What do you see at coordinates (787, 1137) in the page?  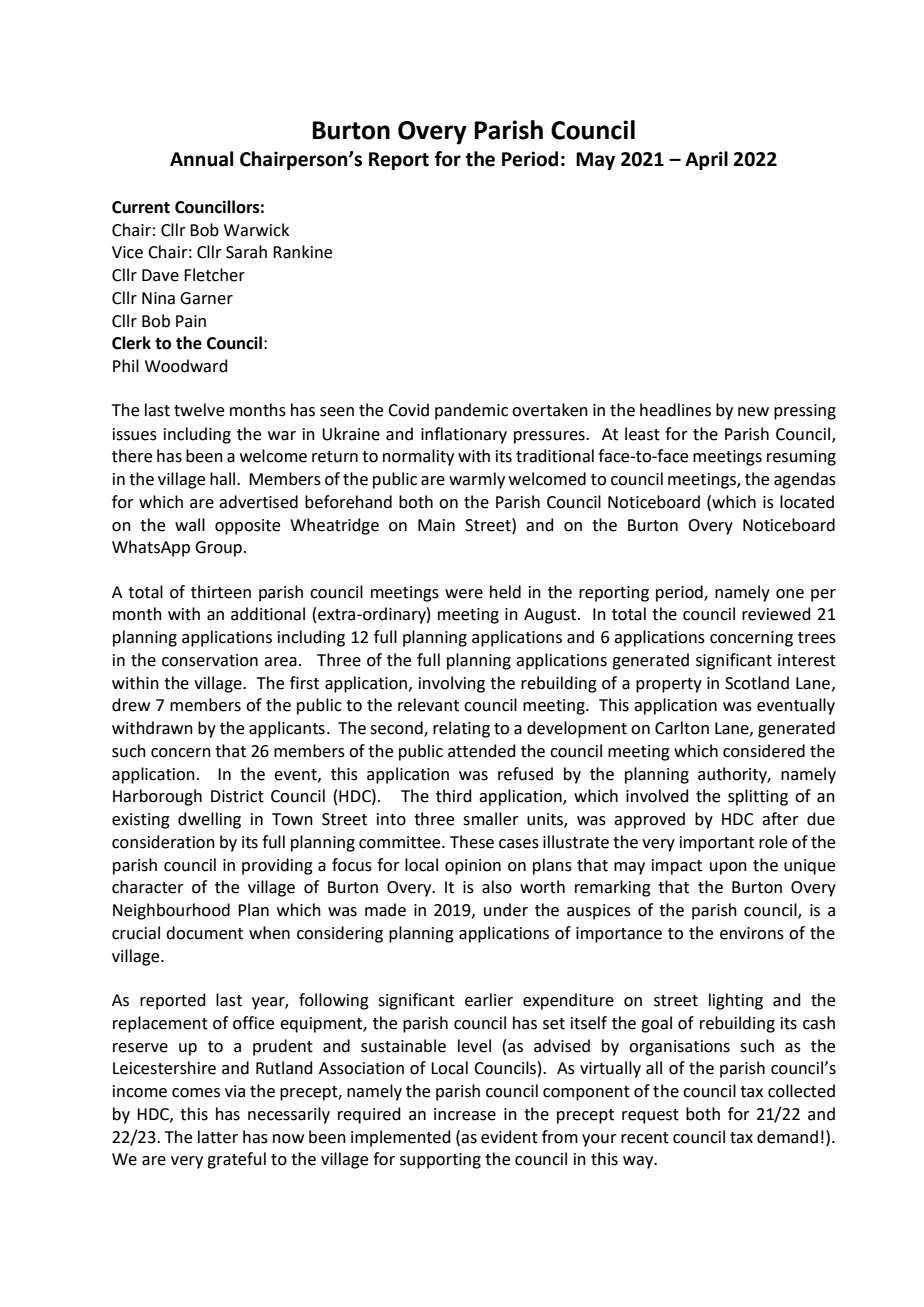 I see `demand` at bounding box center [787, 1137].
